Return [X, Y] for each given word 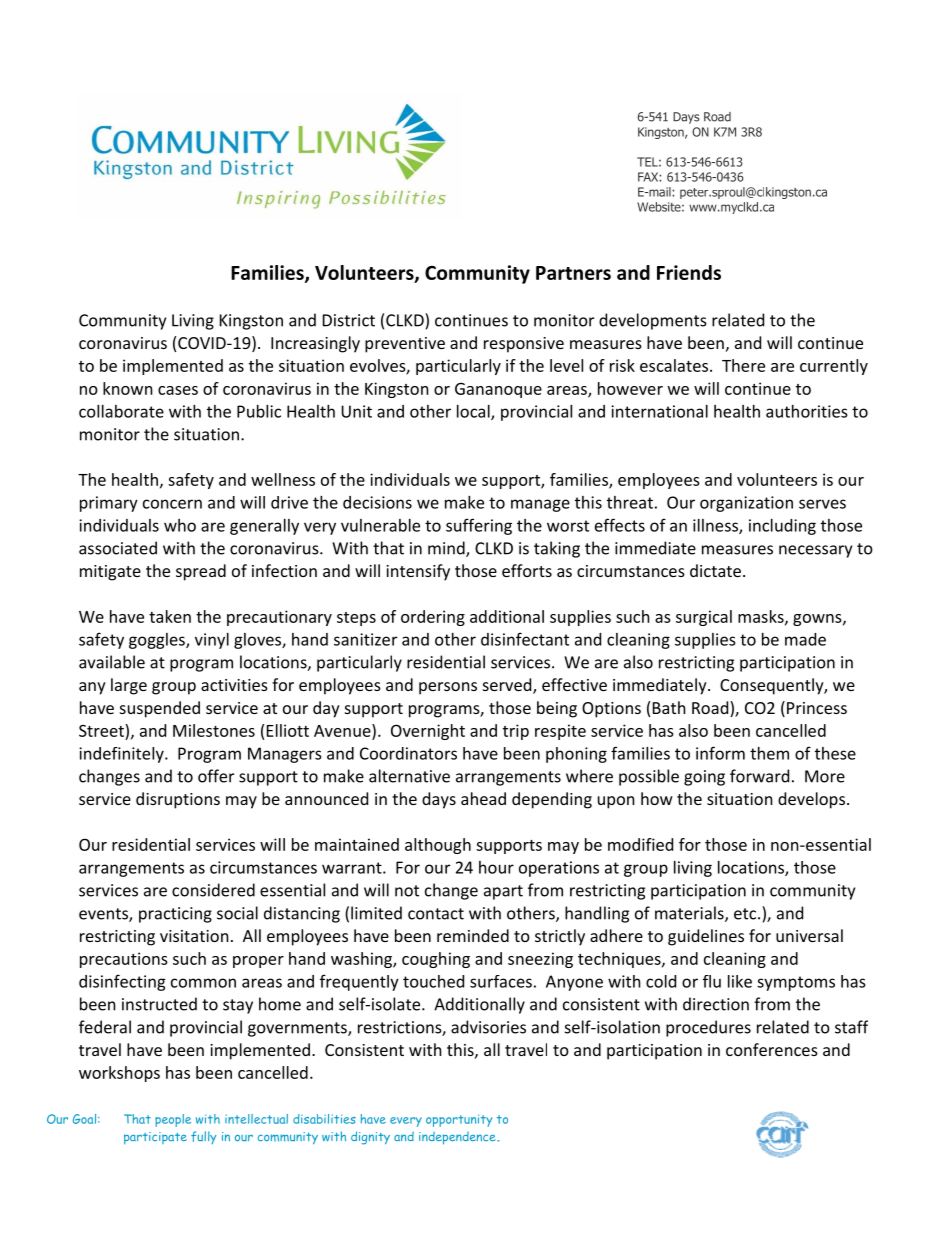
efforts [527, 570]
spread [201, 572]
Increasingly [315, 344]
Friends [689, 272]
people [173, 1120]
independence [458, 1138]
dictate [715, 570]
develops [811, 800]
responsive [524, 345]
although [438, 846]
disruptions [178, 800]
